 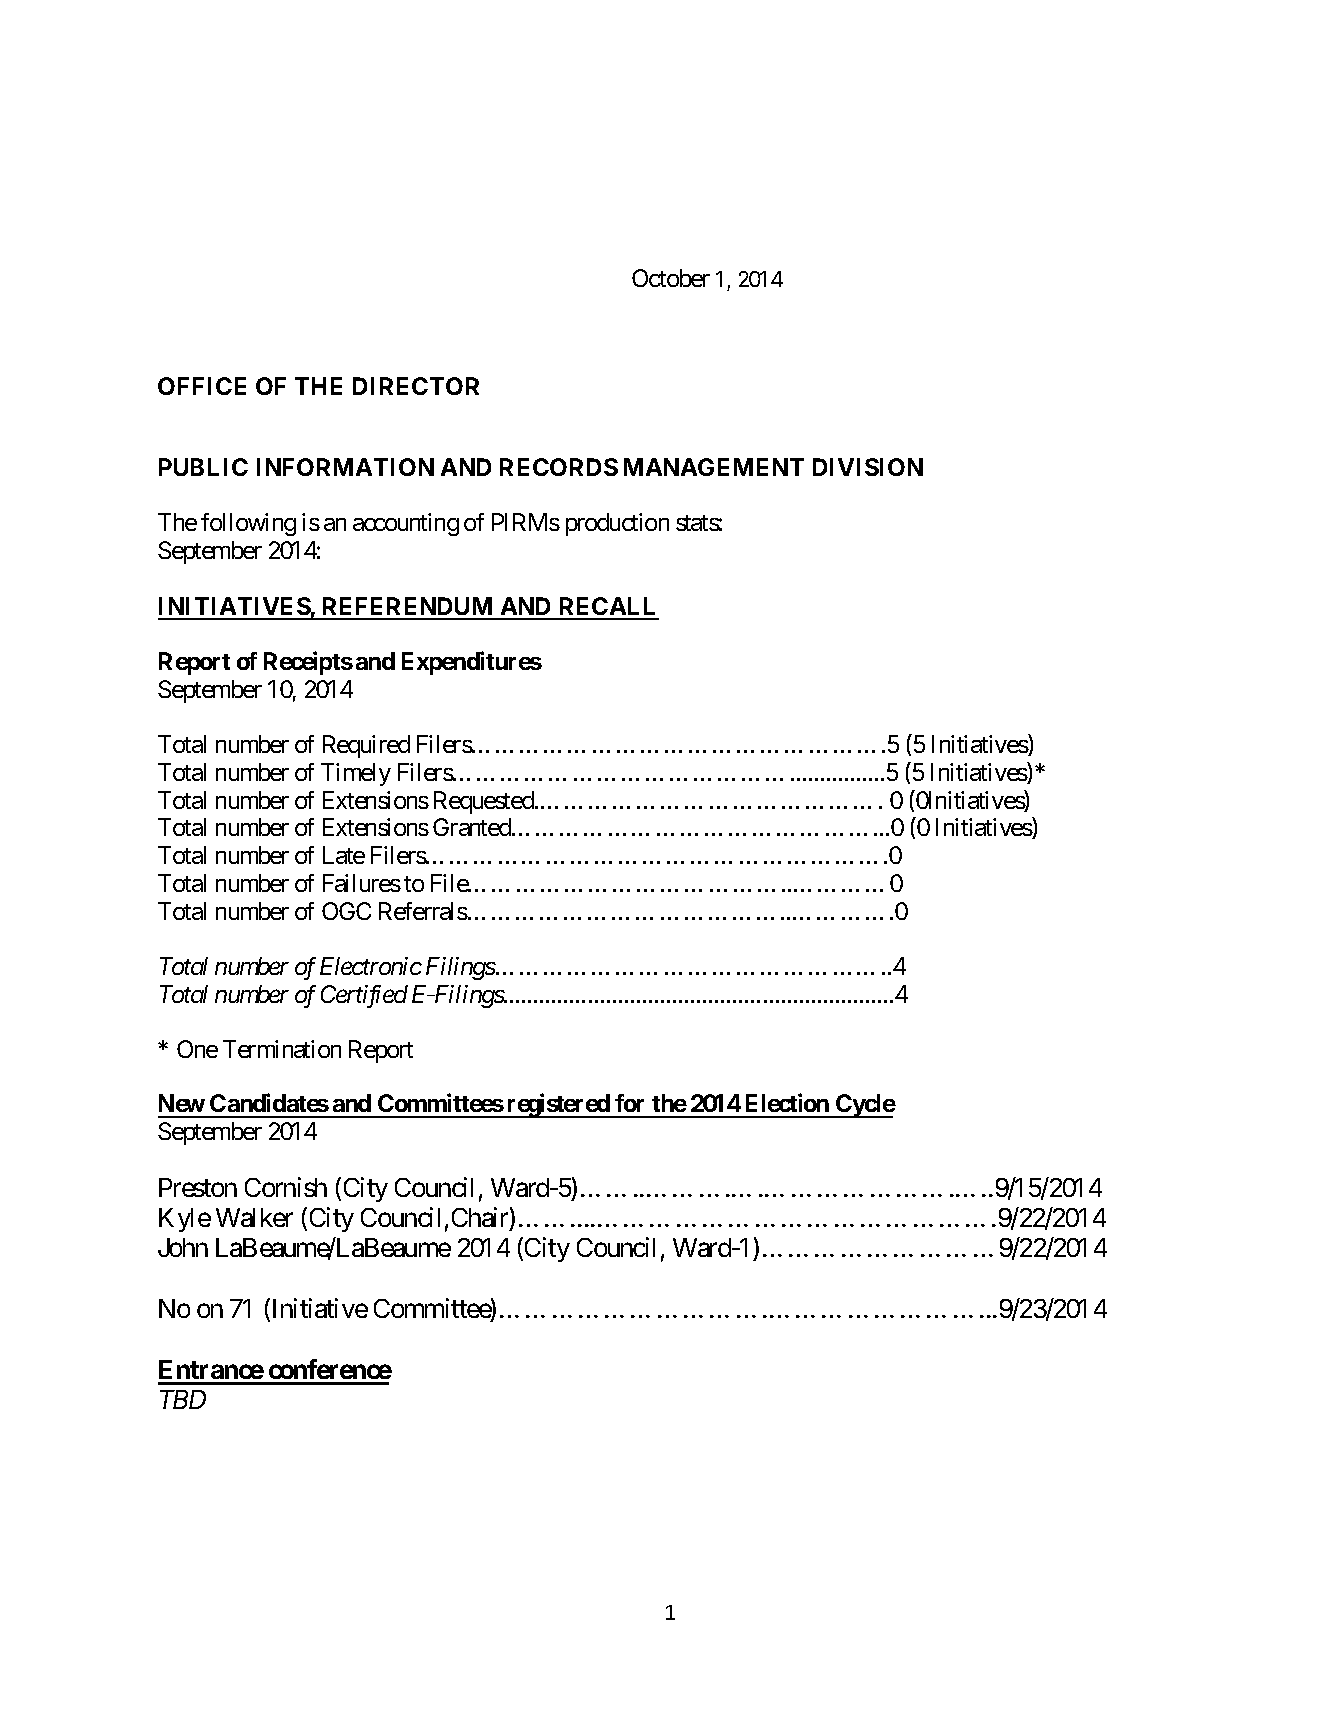 What do you see at coordinates (183, 1399) in the page?
I see `TBD` at bounding box center [183, 1399].
